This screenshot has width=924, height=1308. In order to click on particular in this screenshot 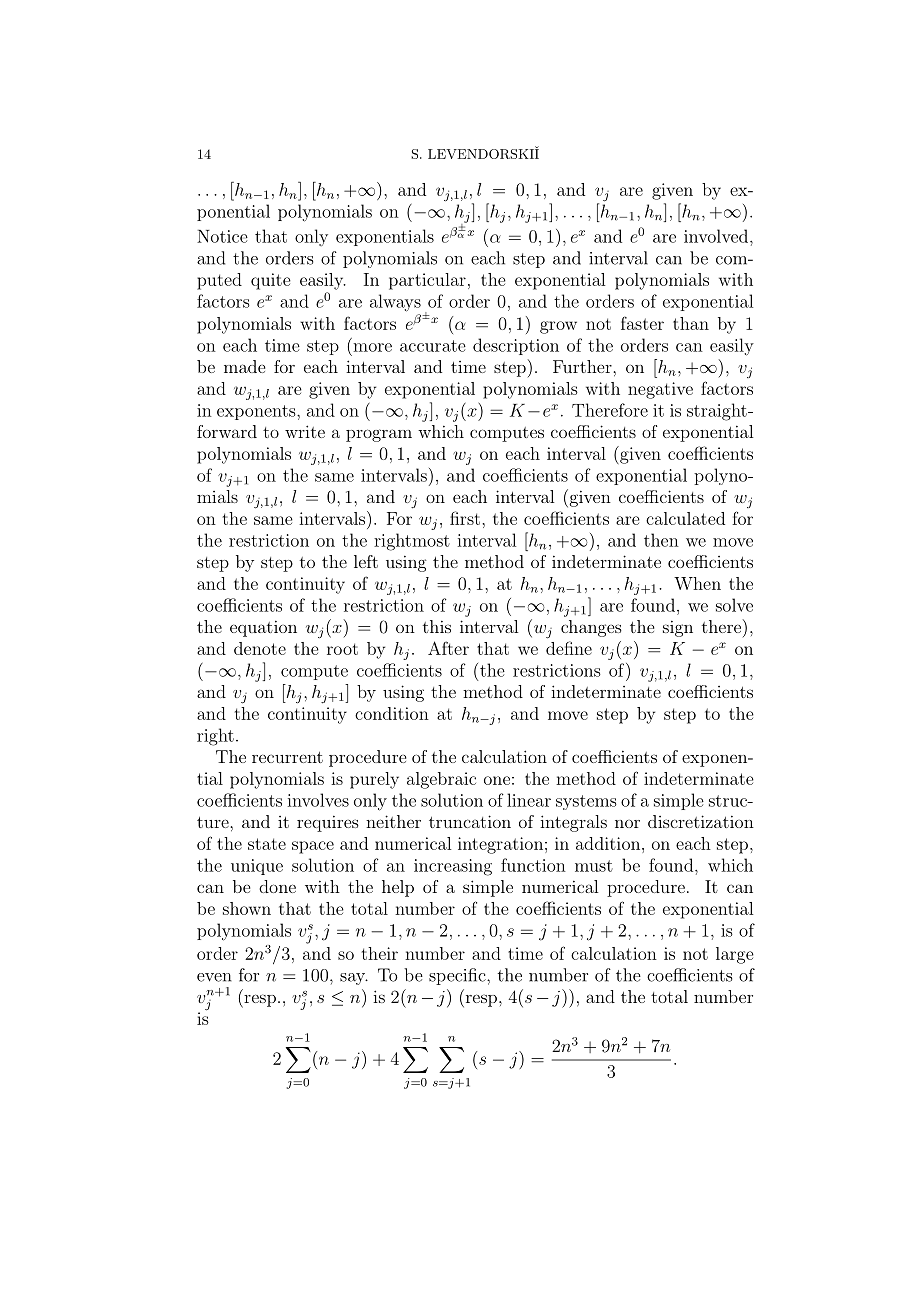, I will do `click(427, 281)`.
